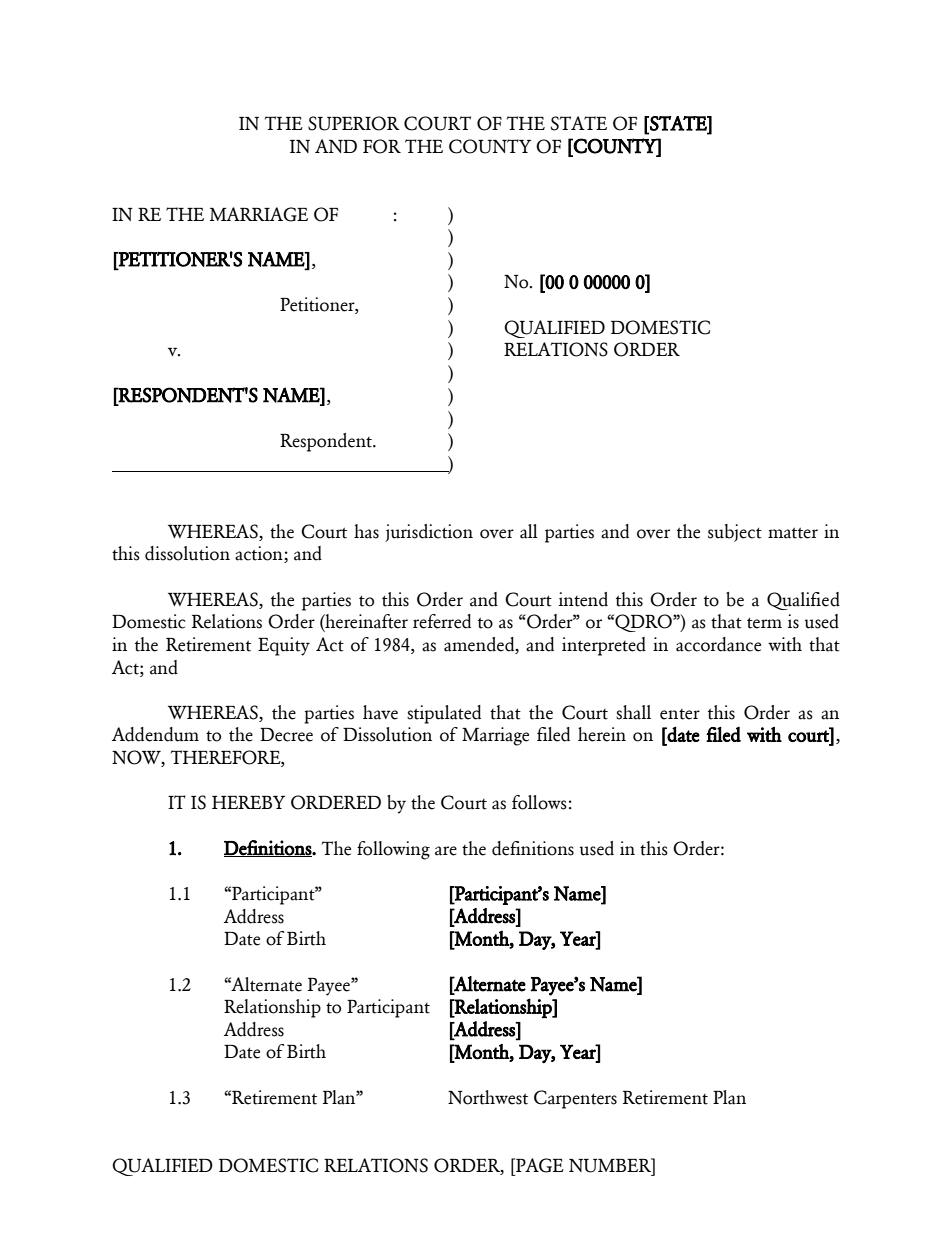 This screenshot has height=1233, width=952. Describe the element at coordinates (488, 1097) in the screenshot. I see `Northwest` at that location.
